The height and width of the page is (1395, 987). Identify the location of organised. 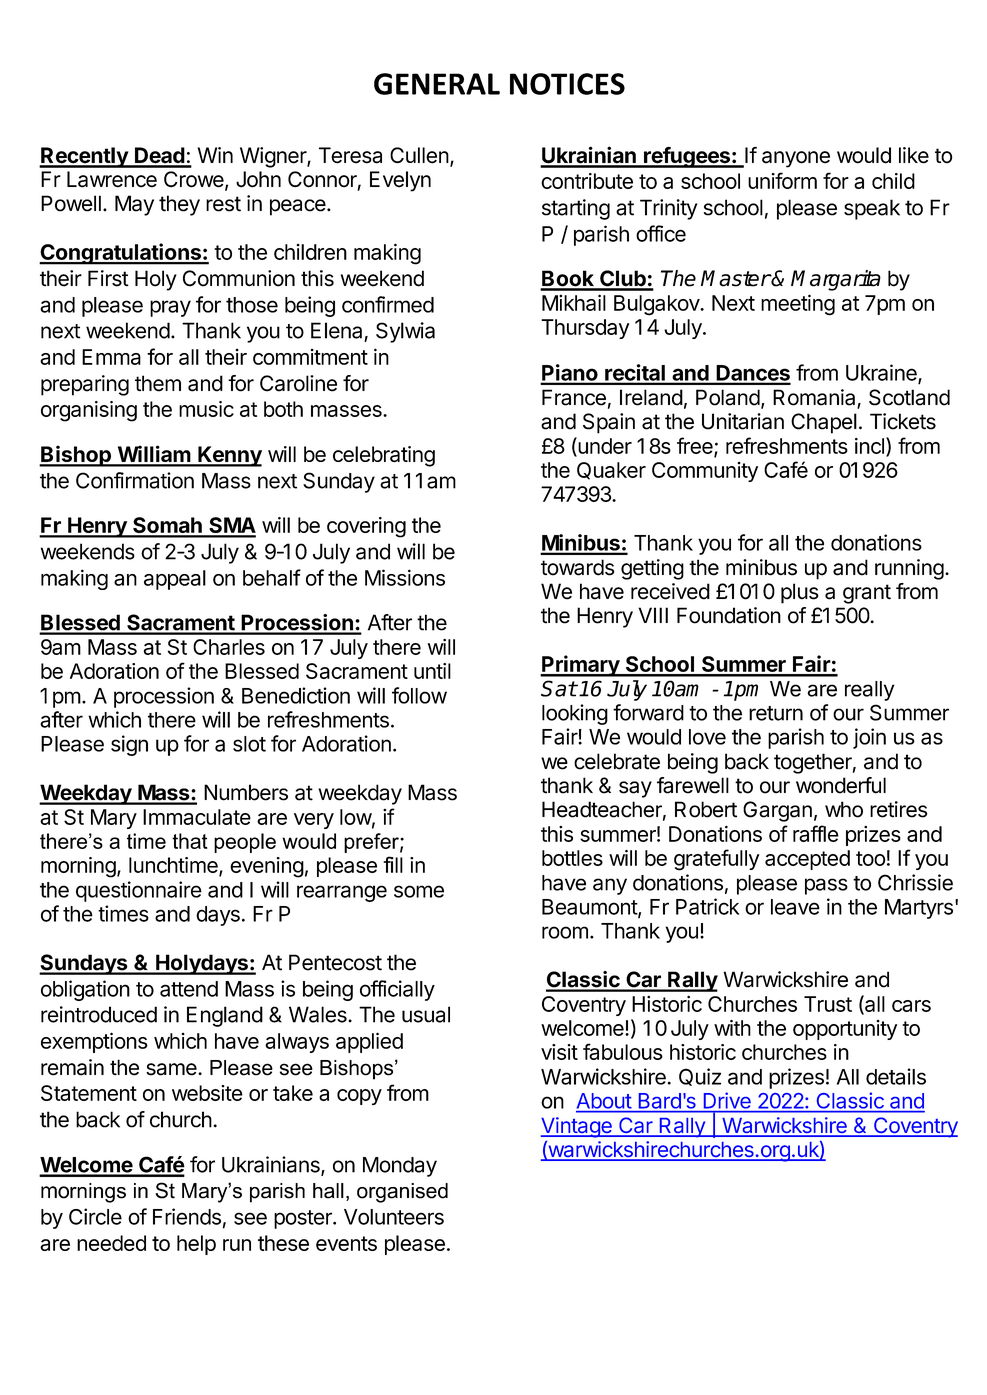
(402, 1193).
